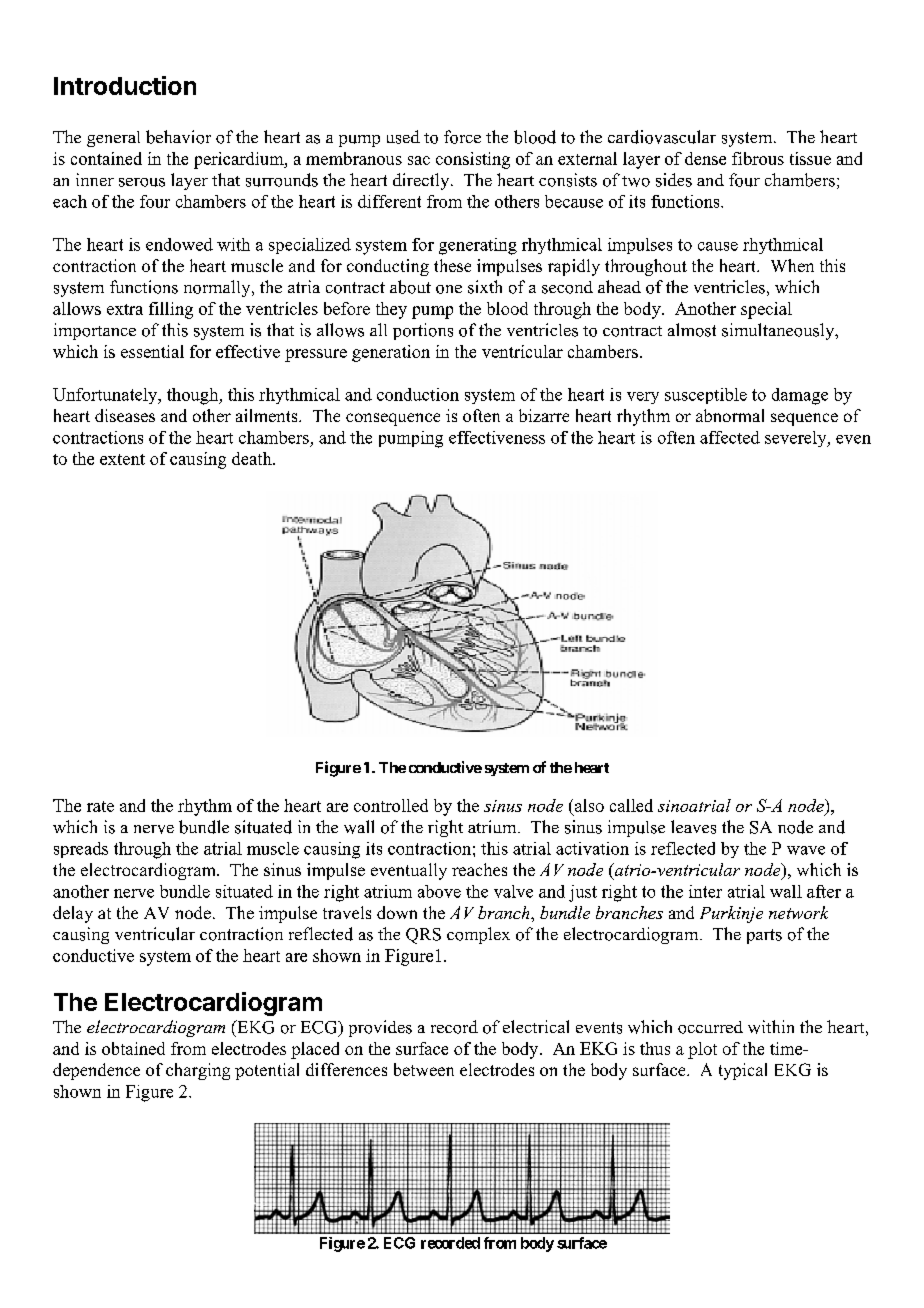 Image resolution: width=924 pixels, height=1308 pixels. What do you see at coordinates (125, 415) in the screenshot?
I see `diseases` at bounding box center [125, 415].
